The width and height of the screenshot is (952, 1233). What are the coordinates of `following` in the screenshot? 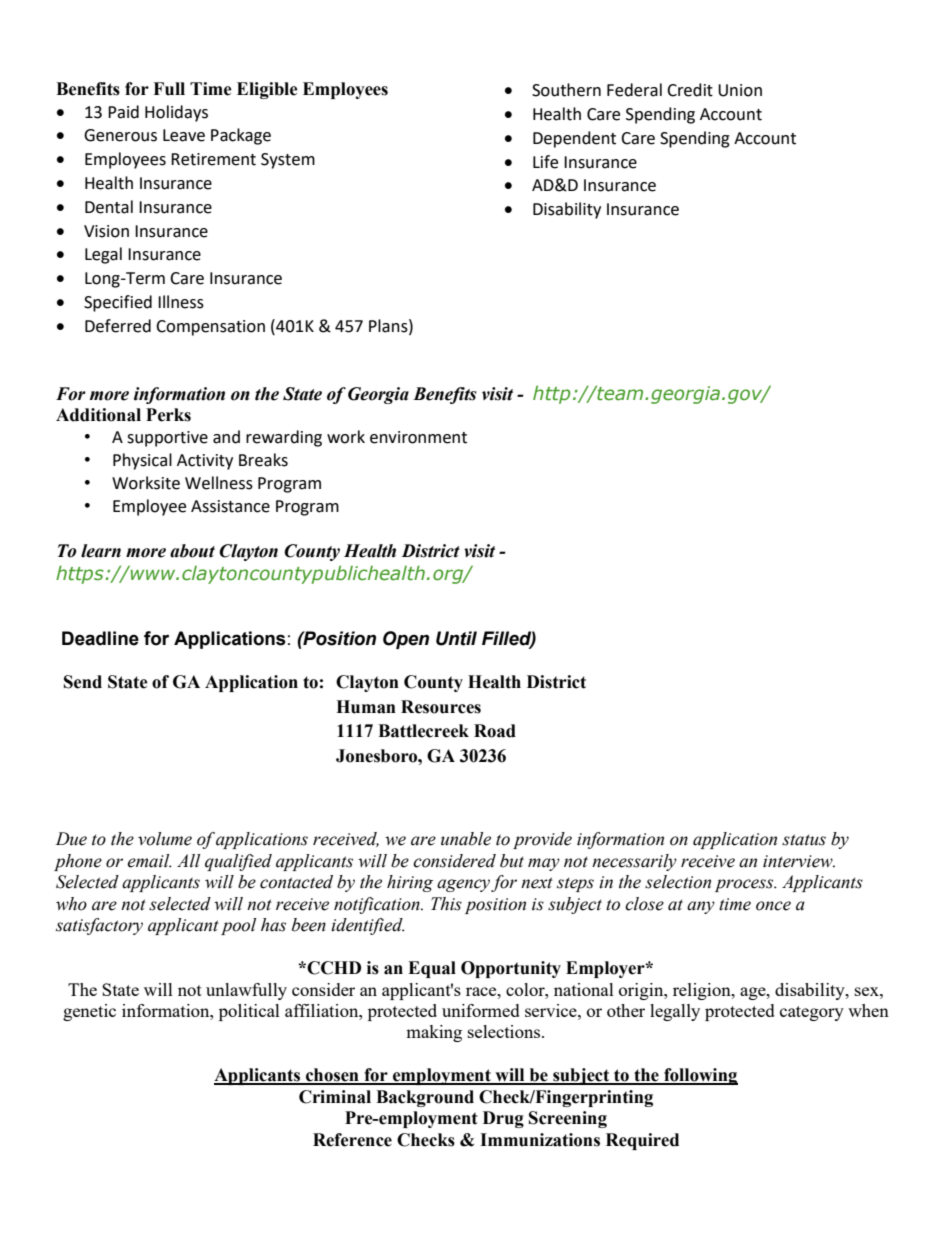 It's located at (700, 1076).
